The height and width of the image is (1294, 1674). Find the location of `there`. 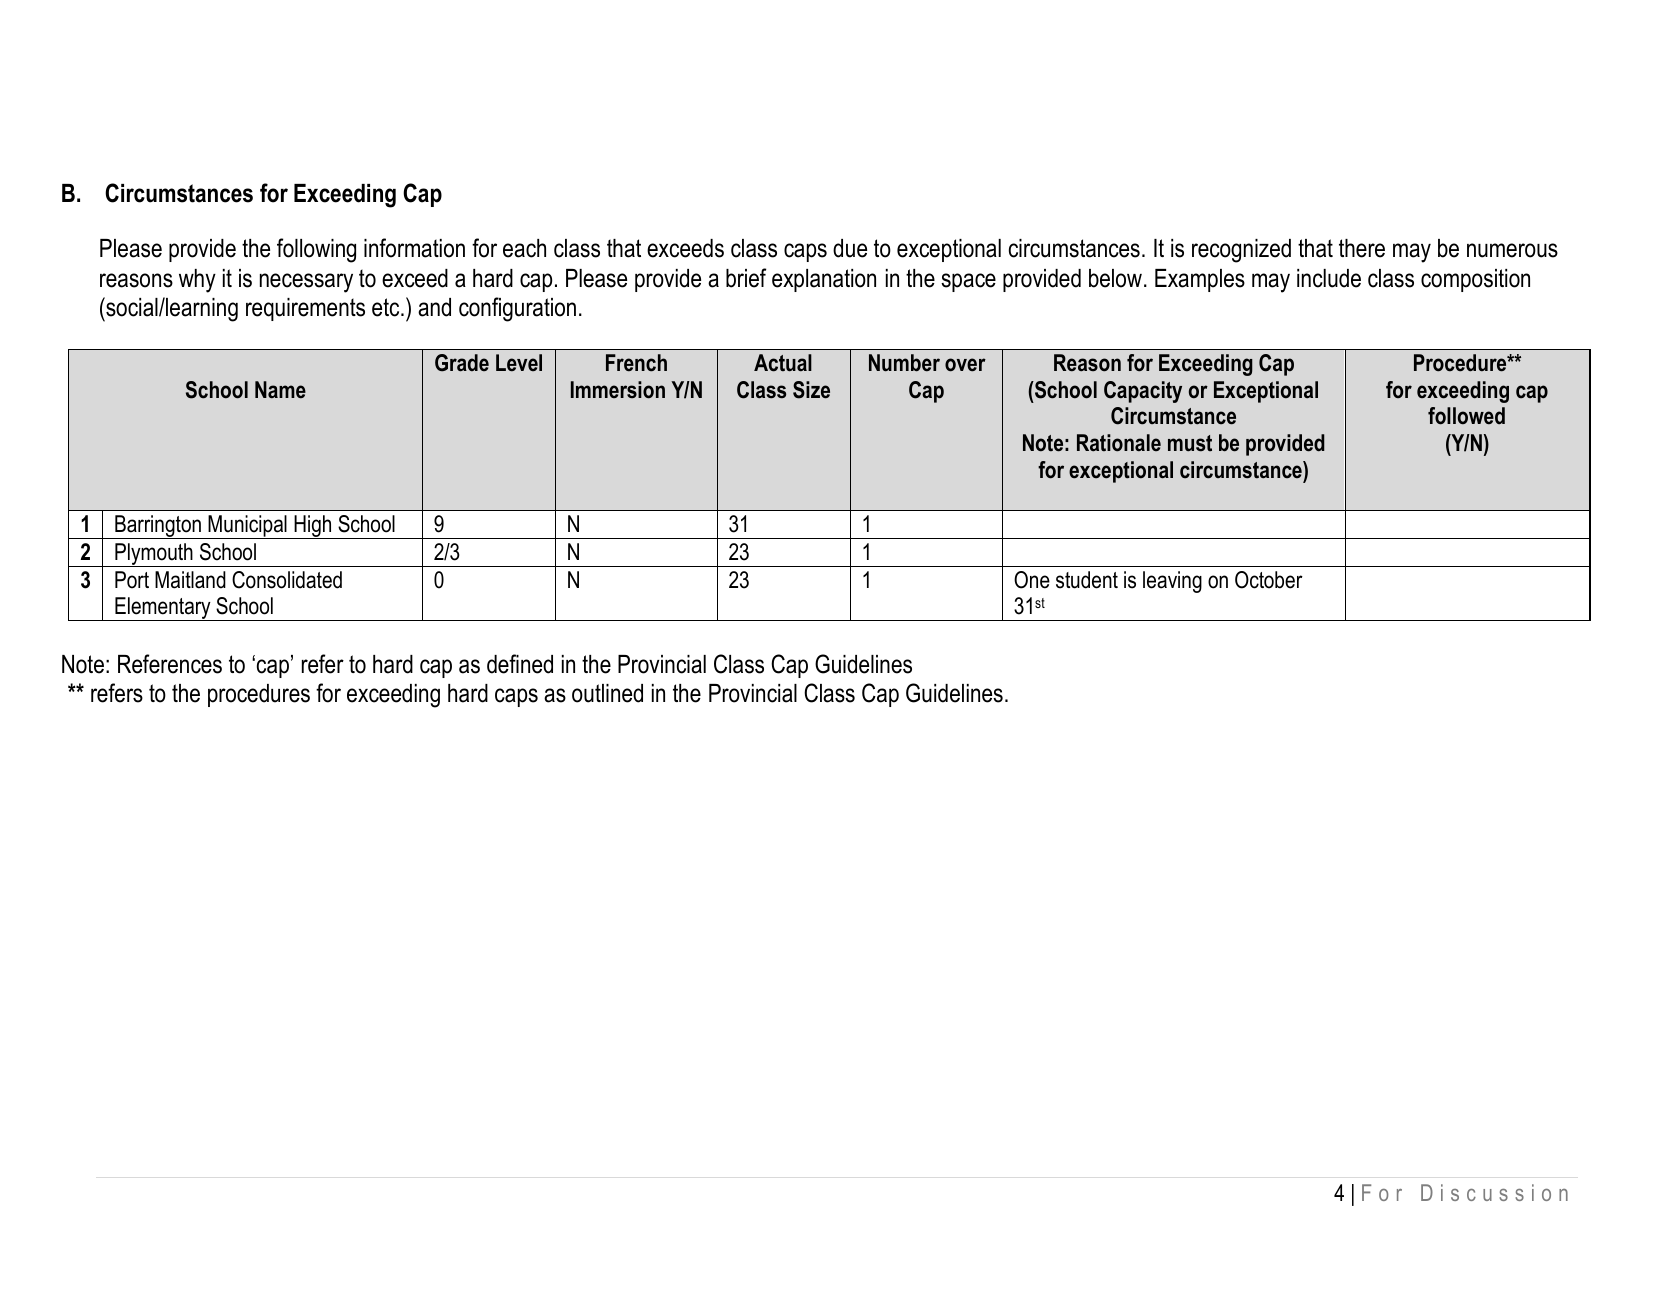

there is located at coordinates (1362, 248).
